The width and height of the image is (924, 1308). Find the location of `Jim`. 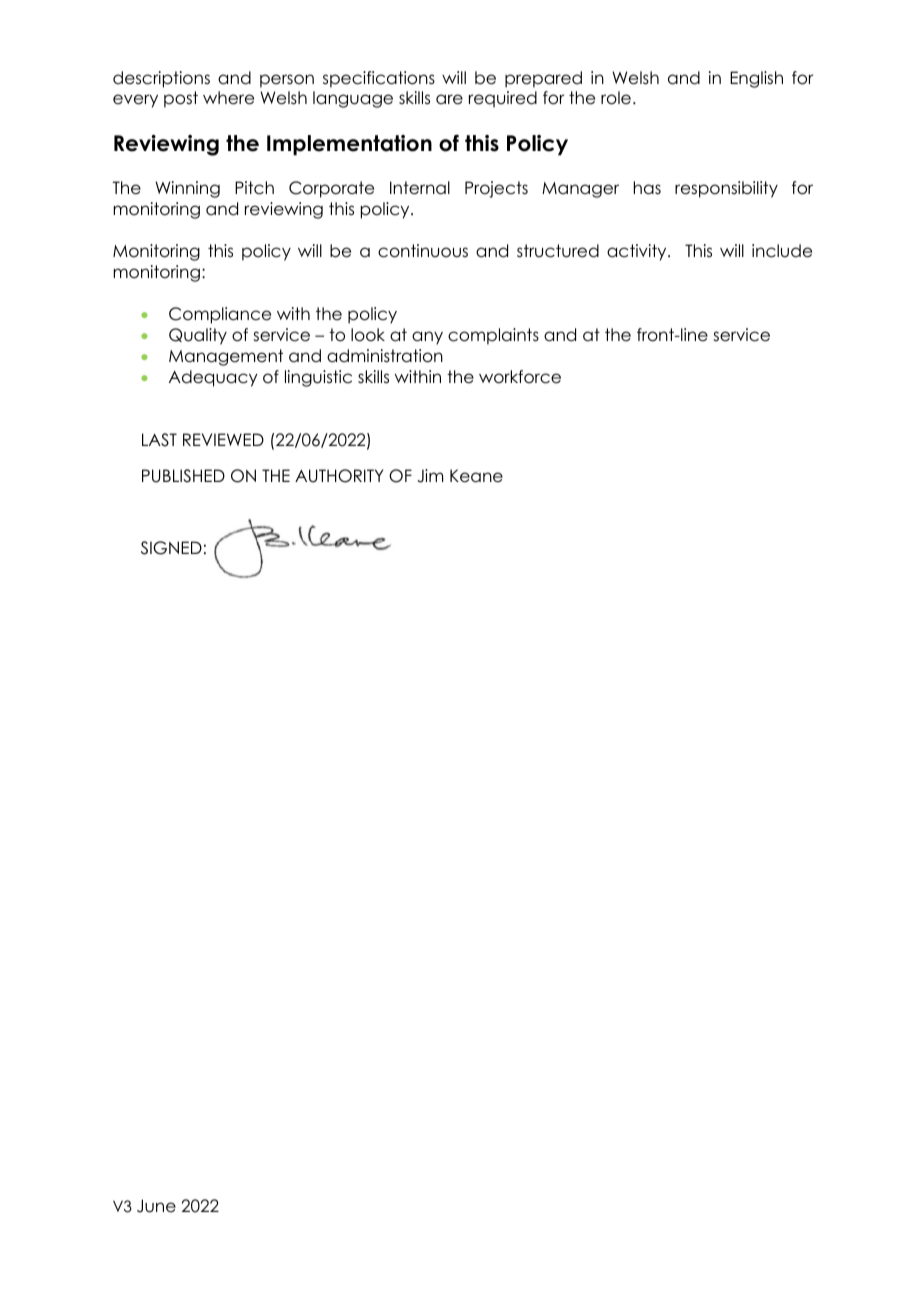

Jim is located at coordinates (430, 476).
